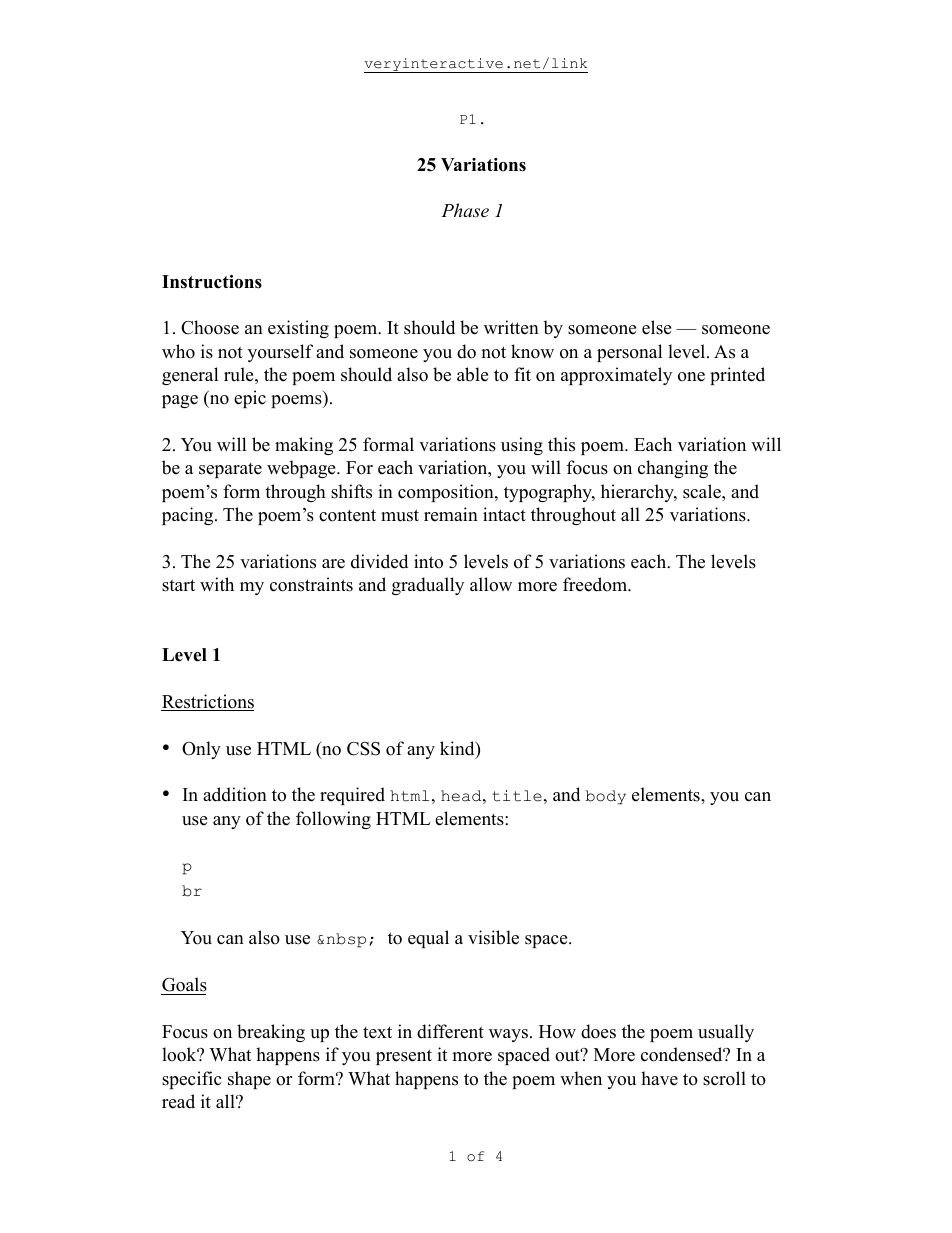 This screenshot has height=1233, width=952. What do you see at coordinates (606, 797) in the screenshot?
I see `body` at bounding box center [606, 797].
